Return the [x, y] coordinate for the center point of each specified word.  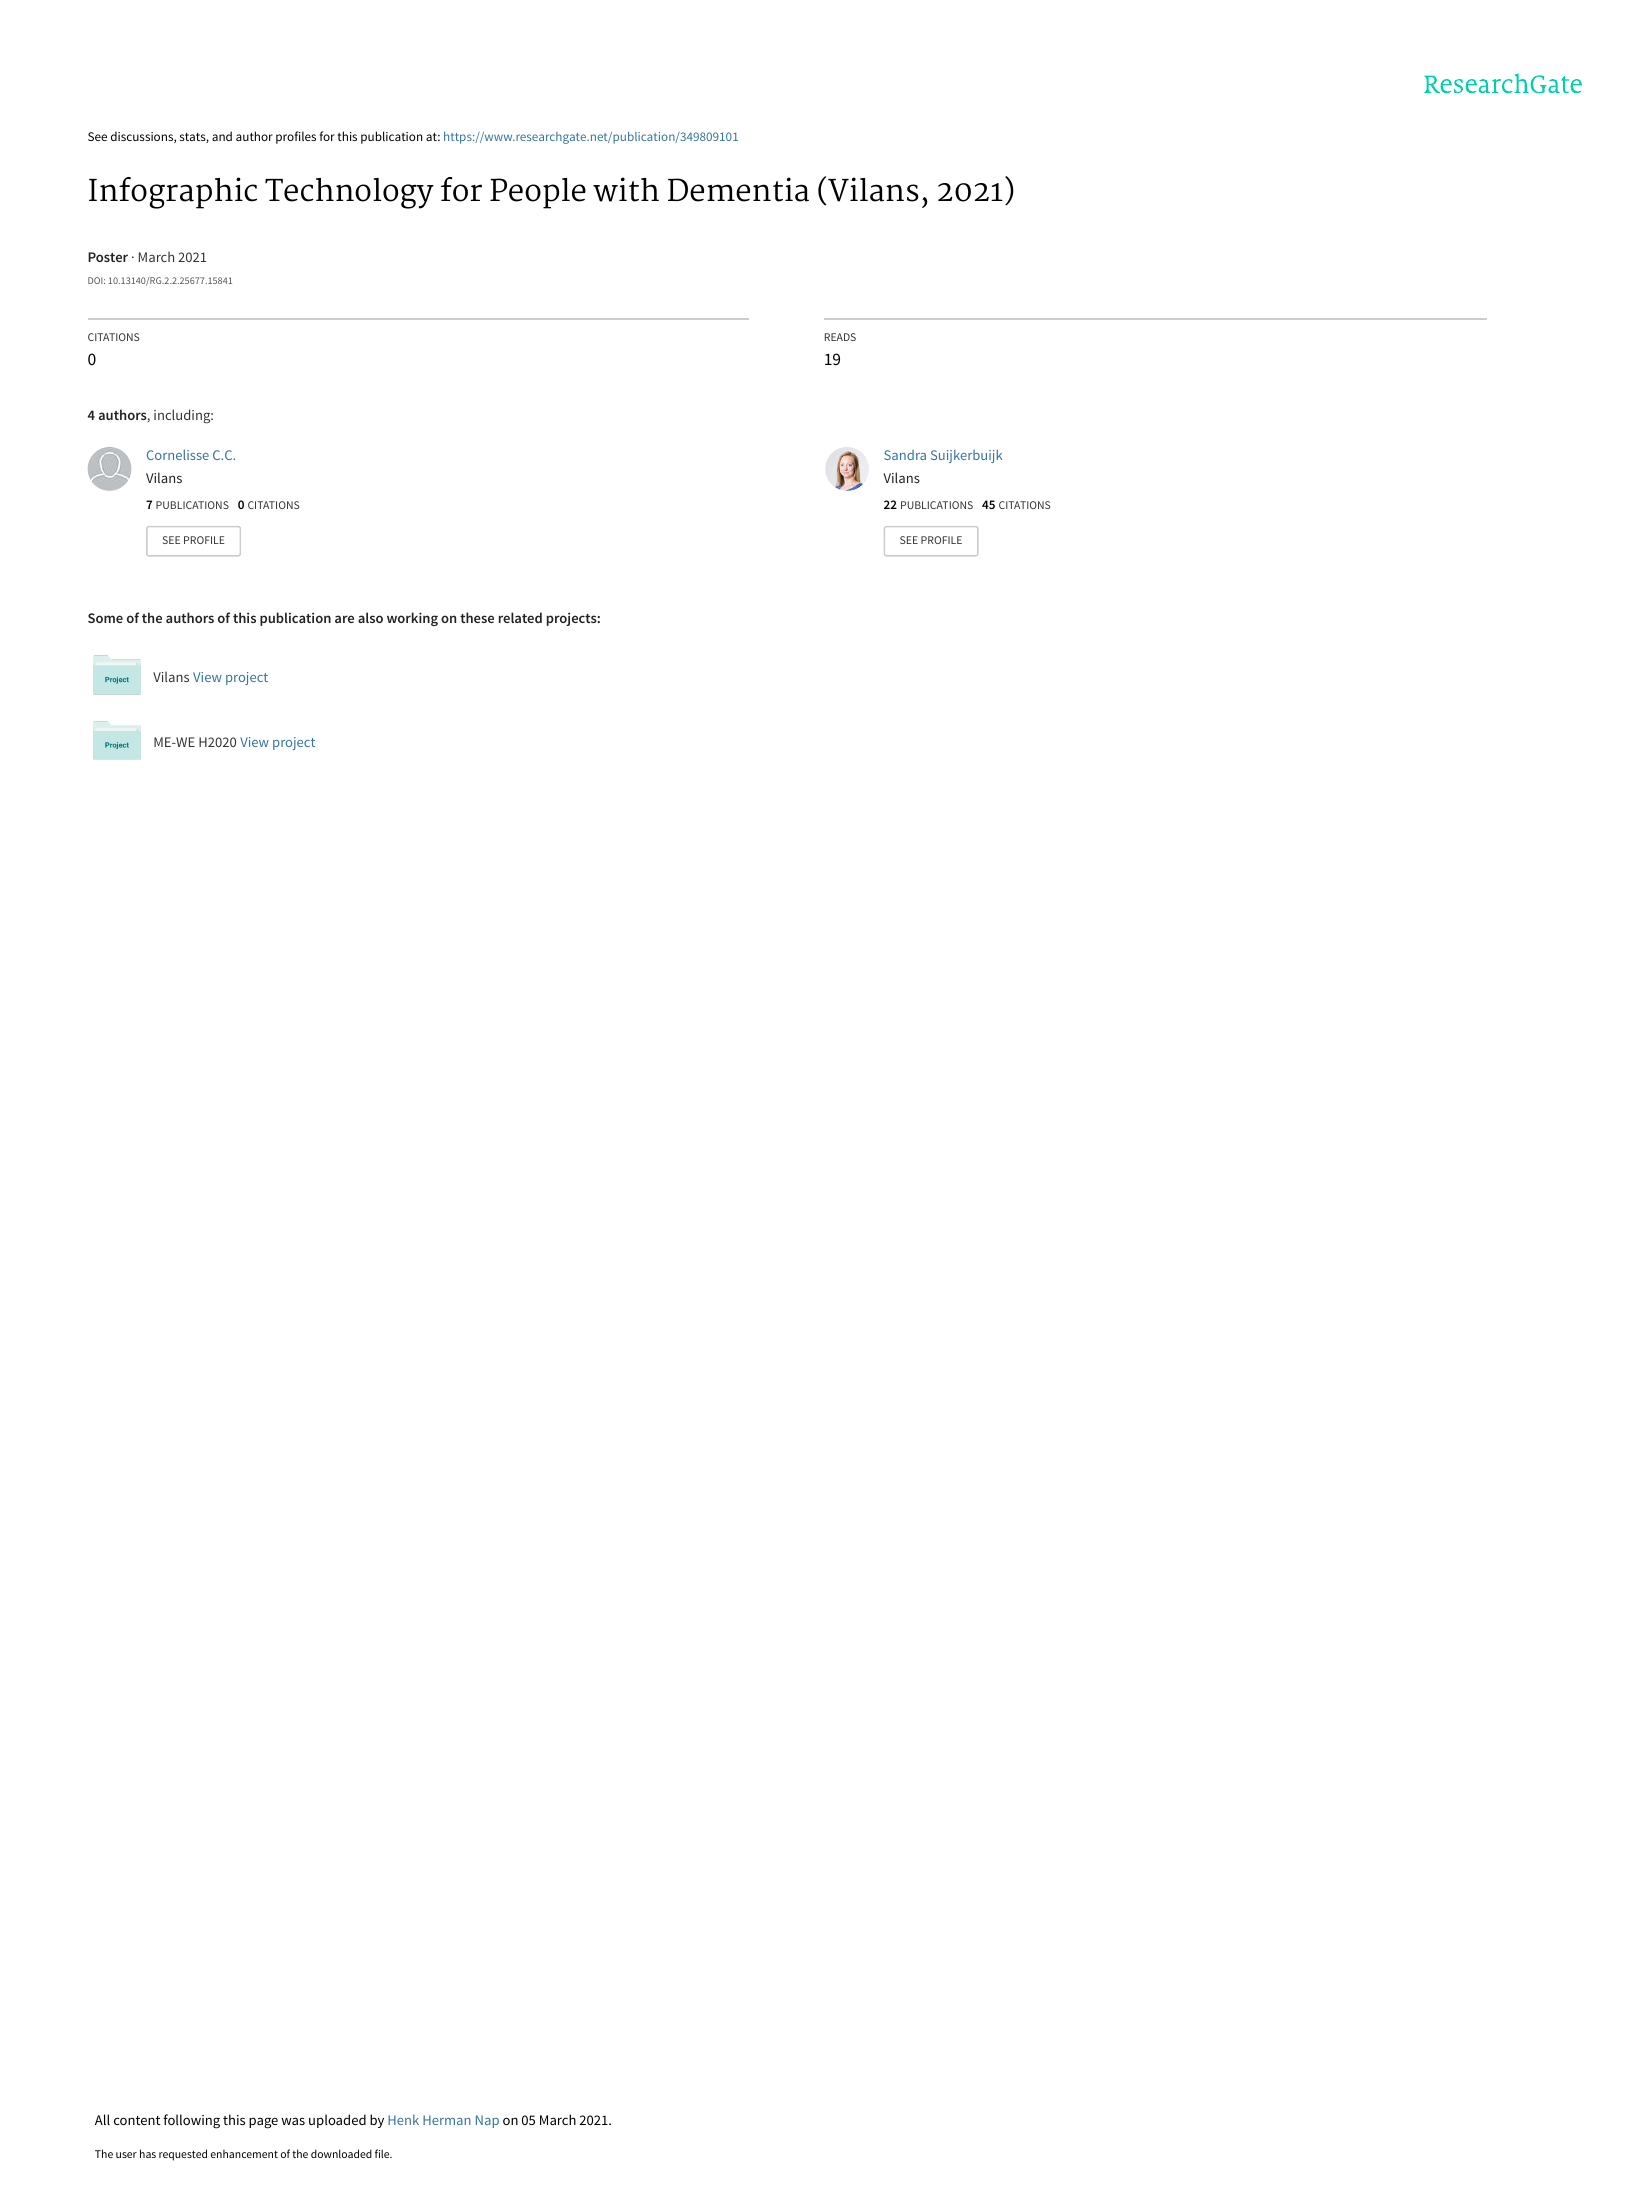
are [344, 619]
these [477, 617]
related [520, 617]
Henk [403, 2120]
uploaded [337, 2121]
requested [183, 2155]
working [412, 619]
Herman [447, 2120]
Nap [487, 2121]
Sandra [905, 455]
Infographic [173, 193]
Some [105, 618]
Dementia [738, 189]
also [370, 617]
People [538, 193]
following [191, 2121]
